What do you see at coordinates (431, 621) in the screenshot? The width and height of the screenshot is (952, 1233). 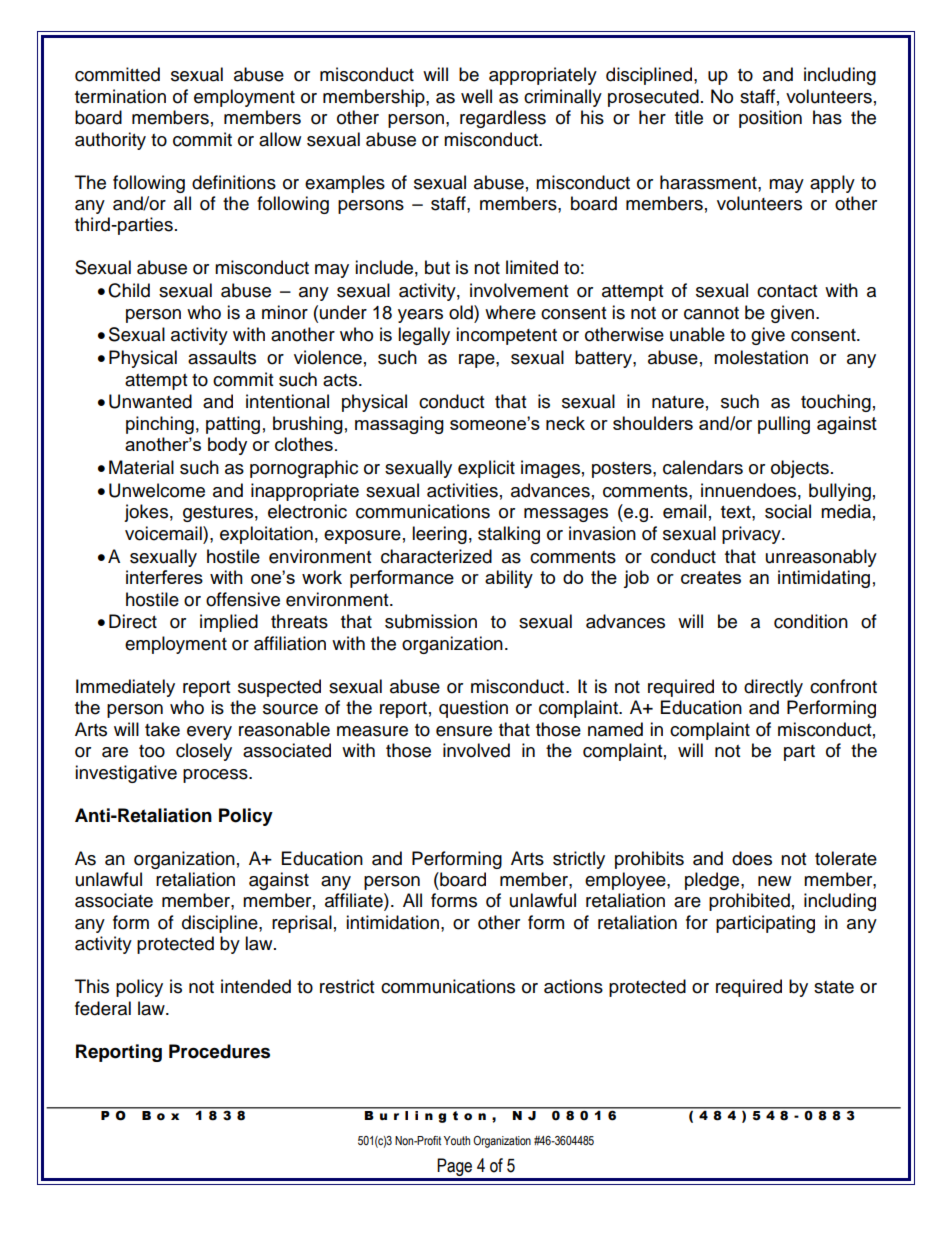 I see `submission` at bounding box center [431, 621].
